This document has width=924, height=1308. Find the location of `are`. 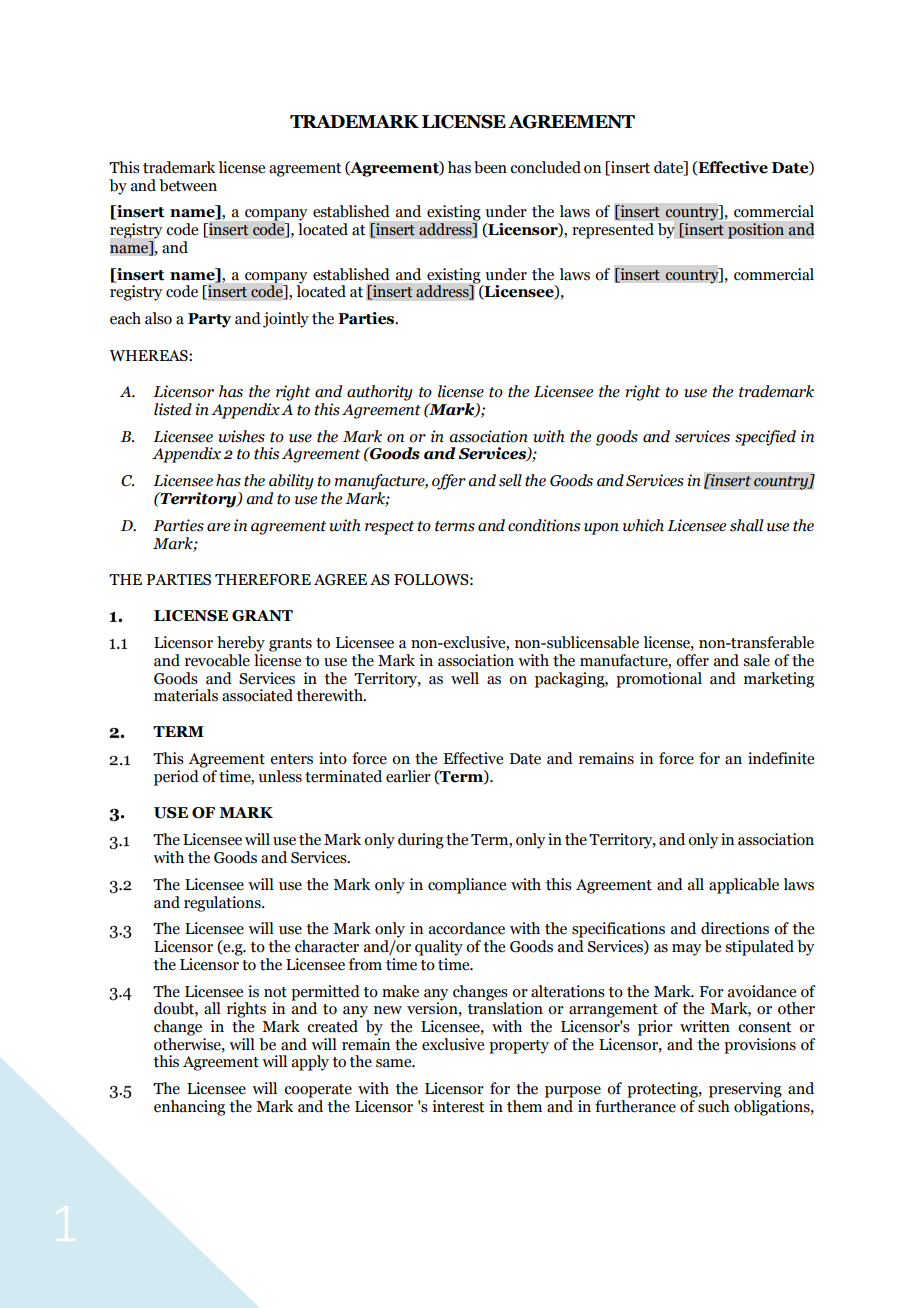

are is located at coordinates (218, 527).
